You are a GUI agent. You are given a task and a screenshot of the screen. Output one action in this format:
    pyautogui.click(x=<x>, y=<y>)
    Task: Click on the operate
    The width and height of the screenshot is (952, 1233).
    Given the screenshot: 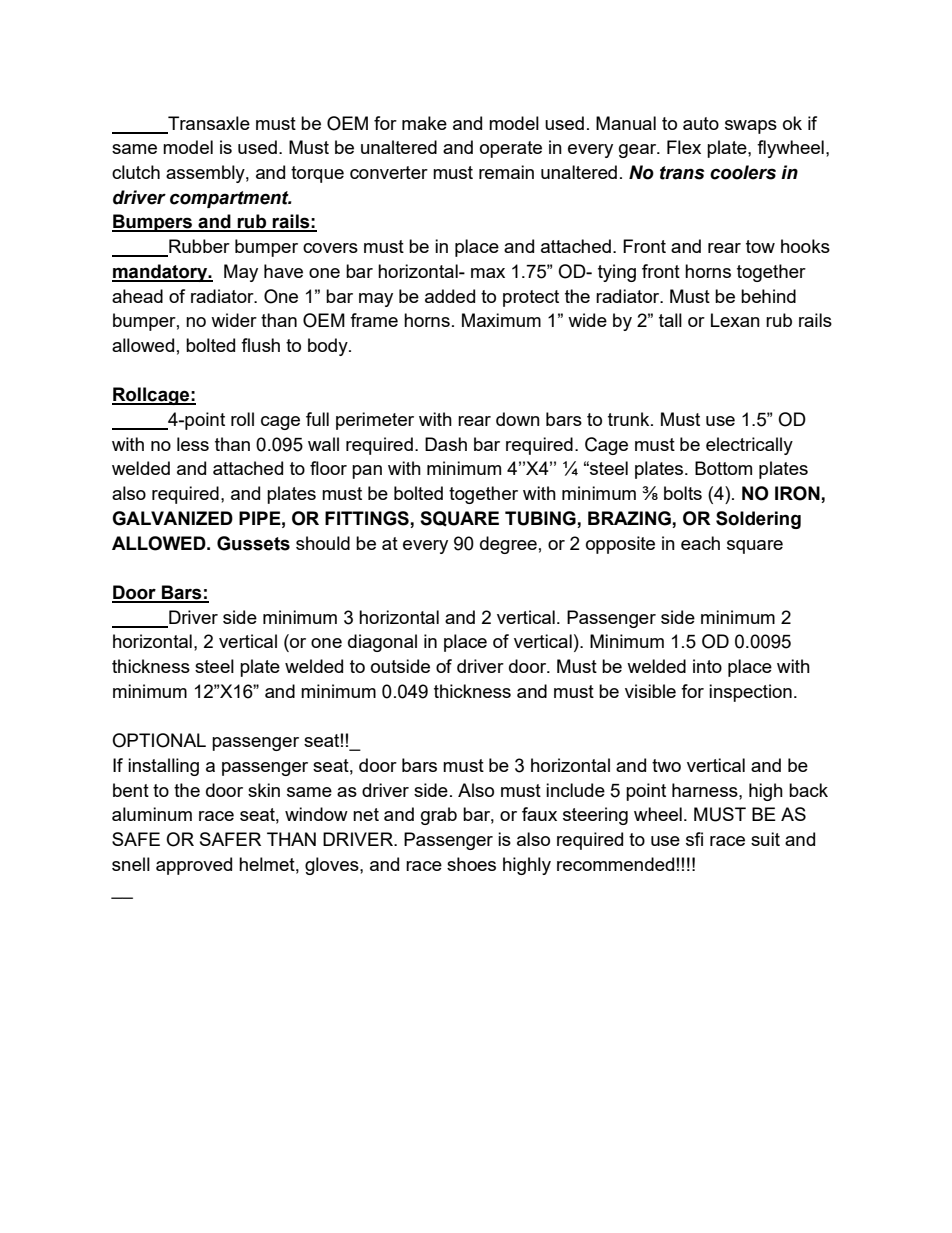 What is the action you would take?
    pyautogui.click(x=511, y=149)
